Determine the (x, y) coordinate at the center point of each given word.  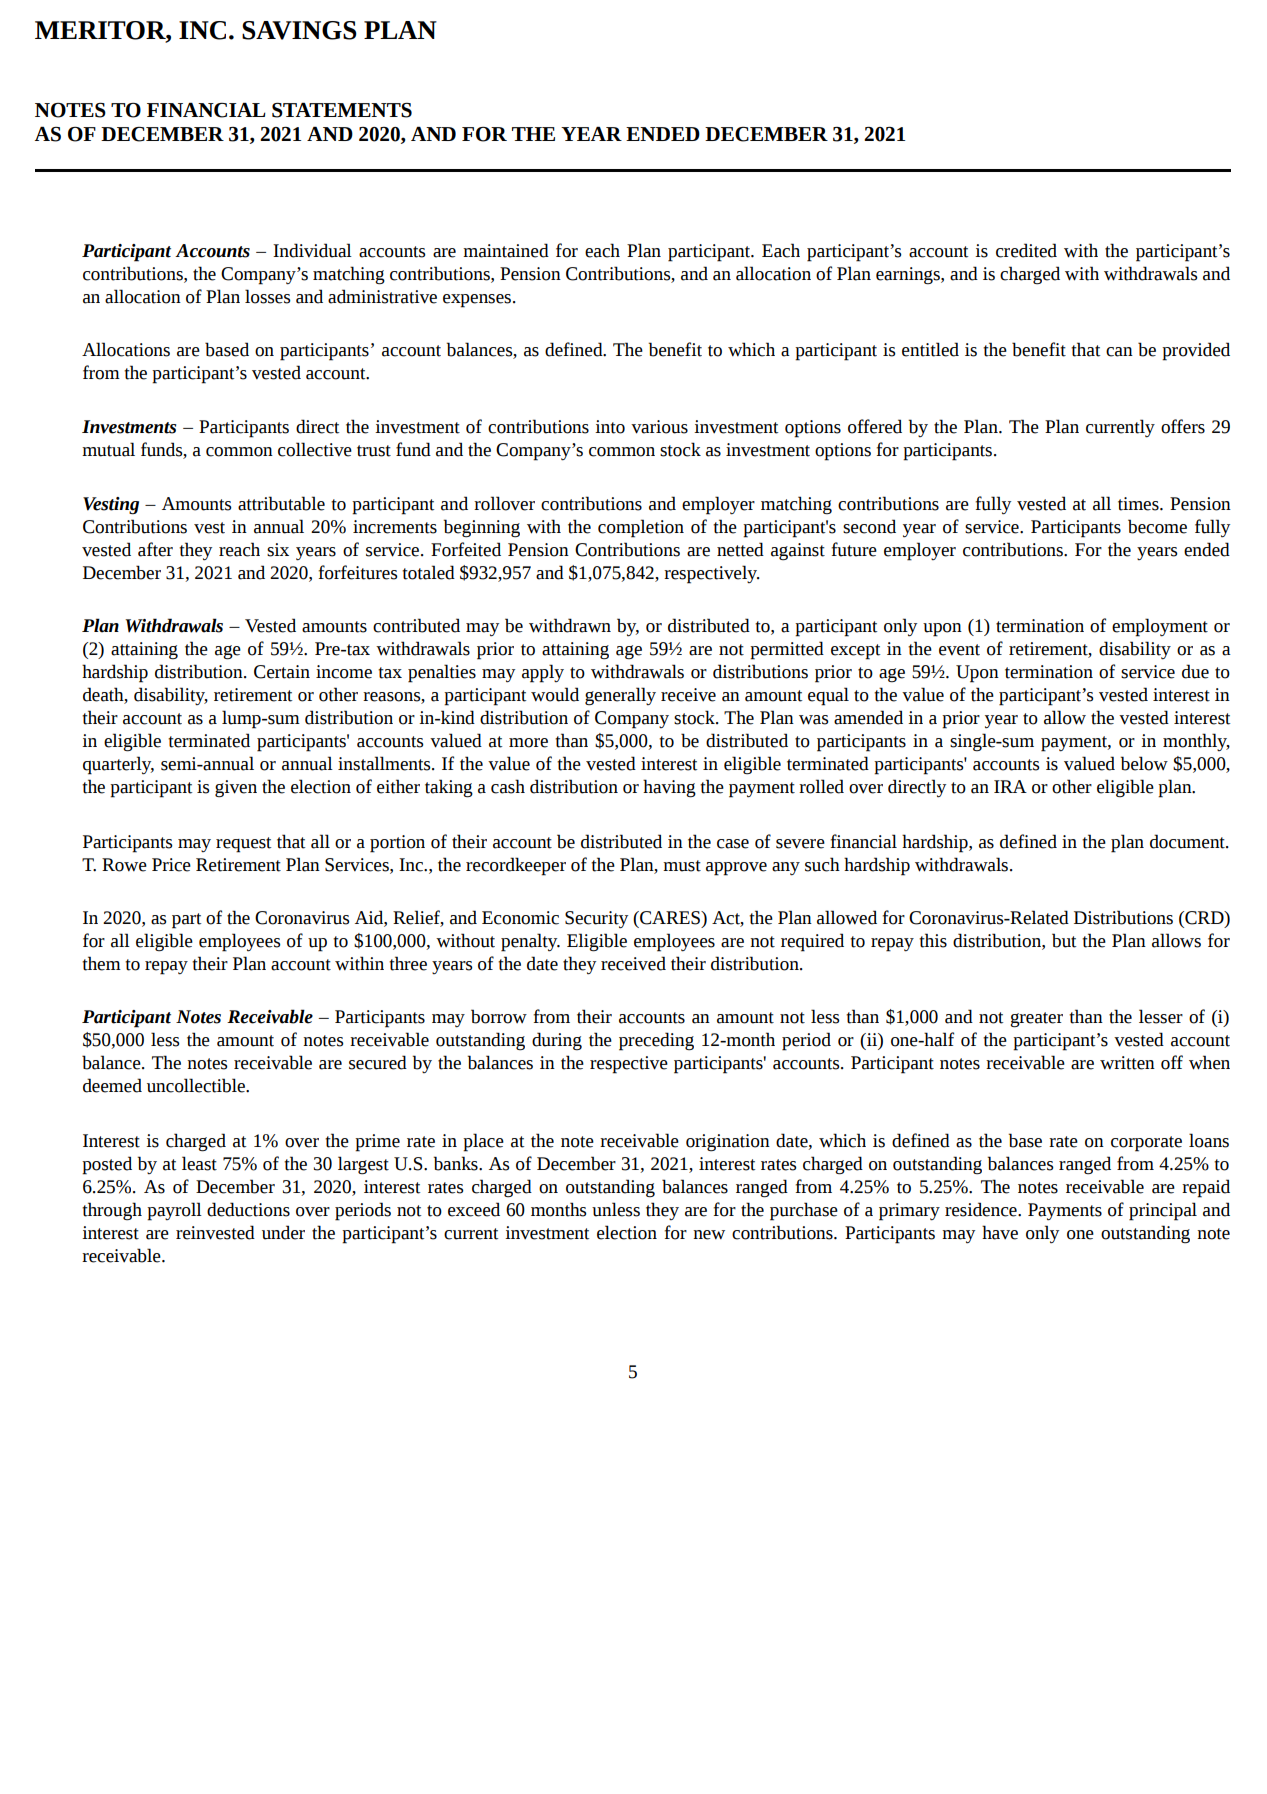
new (709, 1235)
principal (1163, 1211)
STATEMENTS (342, 110)
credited (1026, 250)
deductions (248, 1209)
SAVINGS (299, 30)
